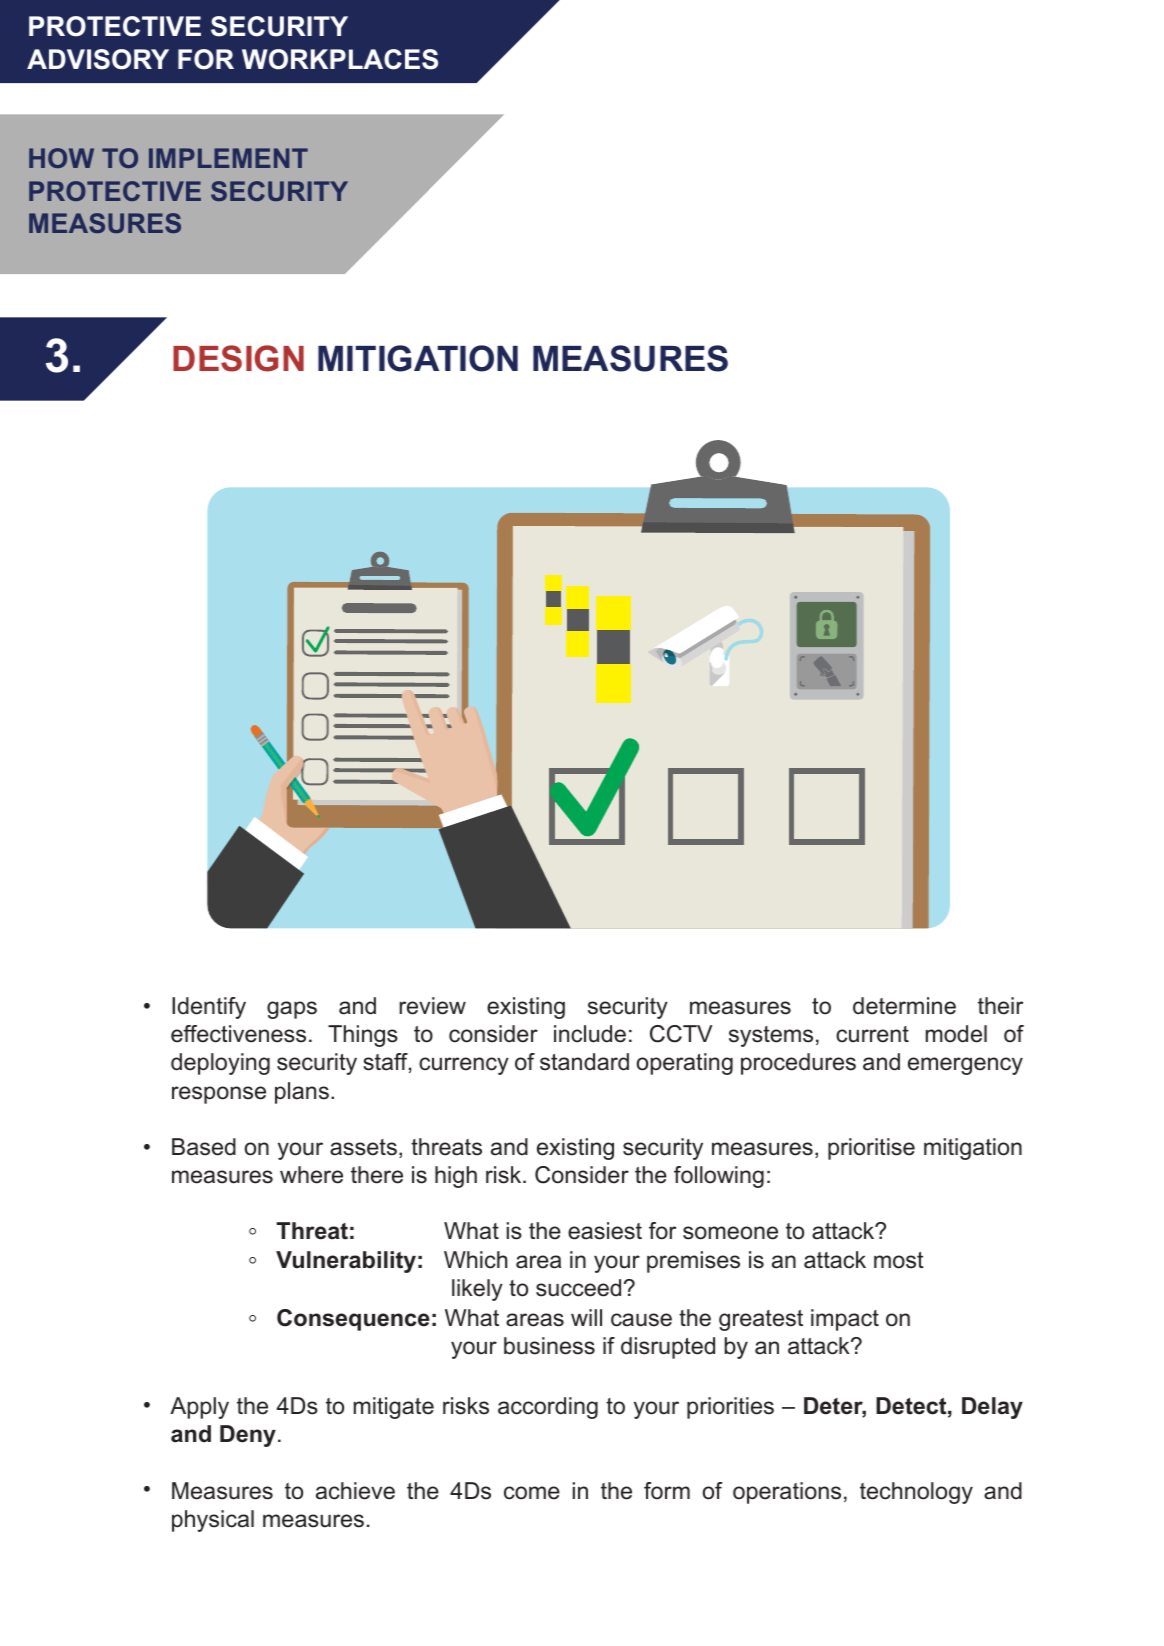 This screenshot has width=1164, height=1646. I want to click on high, so click(456, 1177).
